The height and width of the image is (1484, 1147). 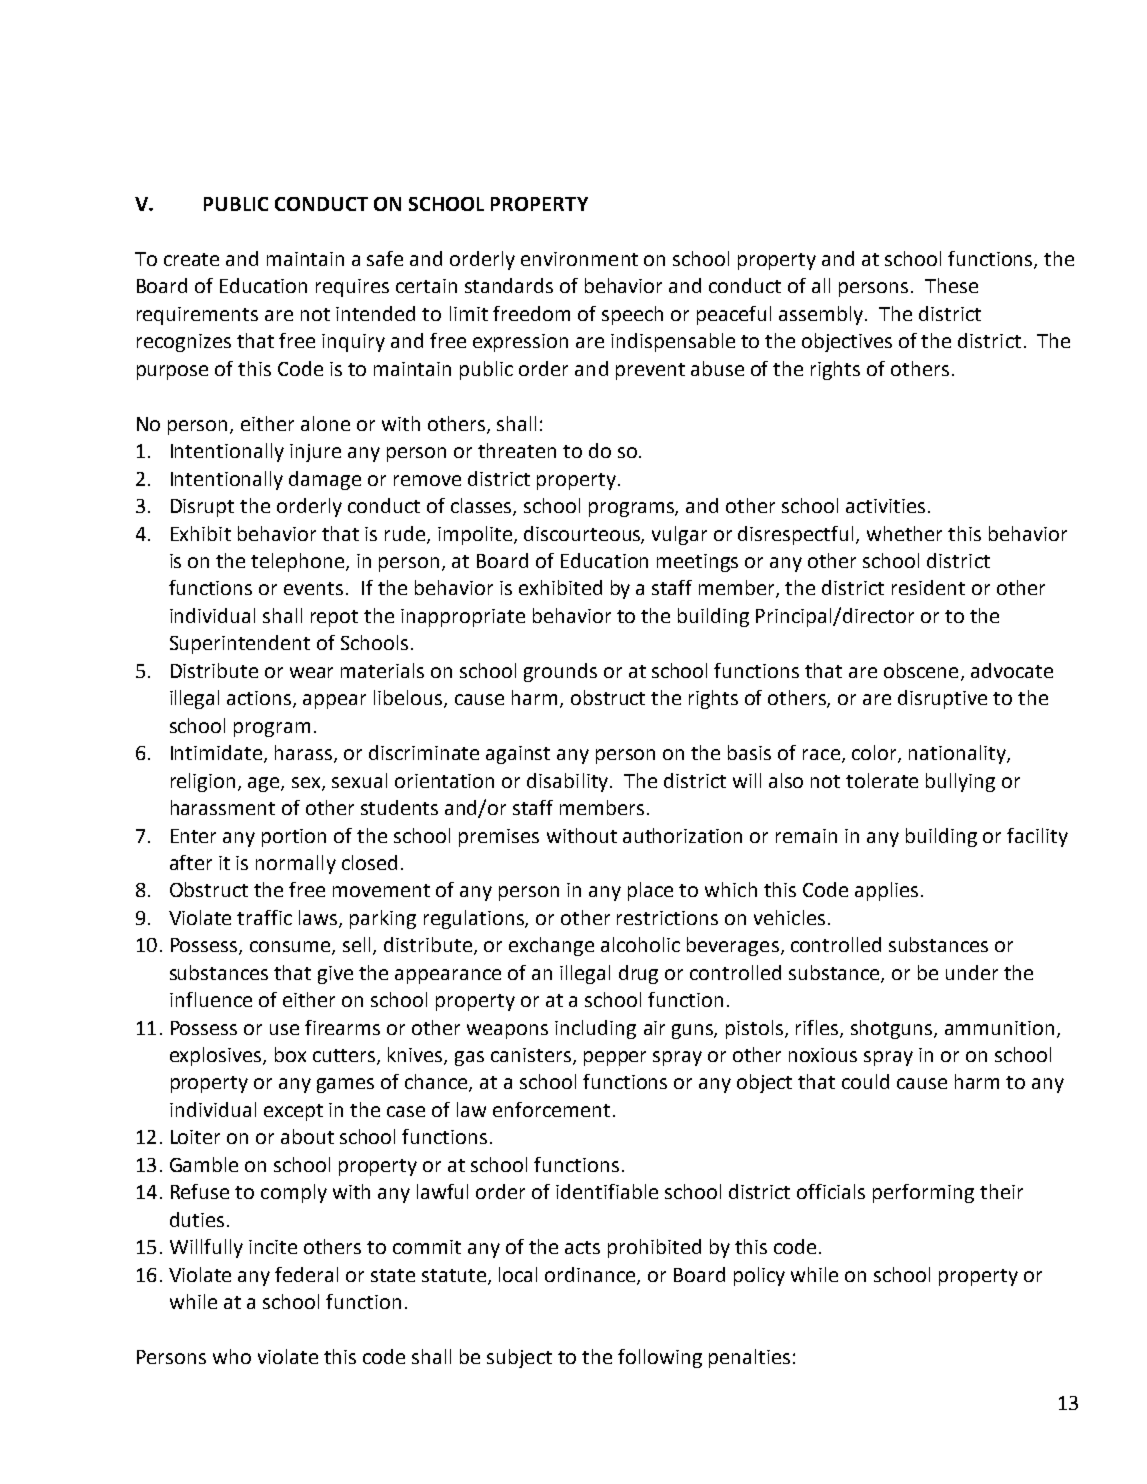 What do you see at coordinates (632, 315) in the image?
I see `speech` at bounding box center [632, 315].
